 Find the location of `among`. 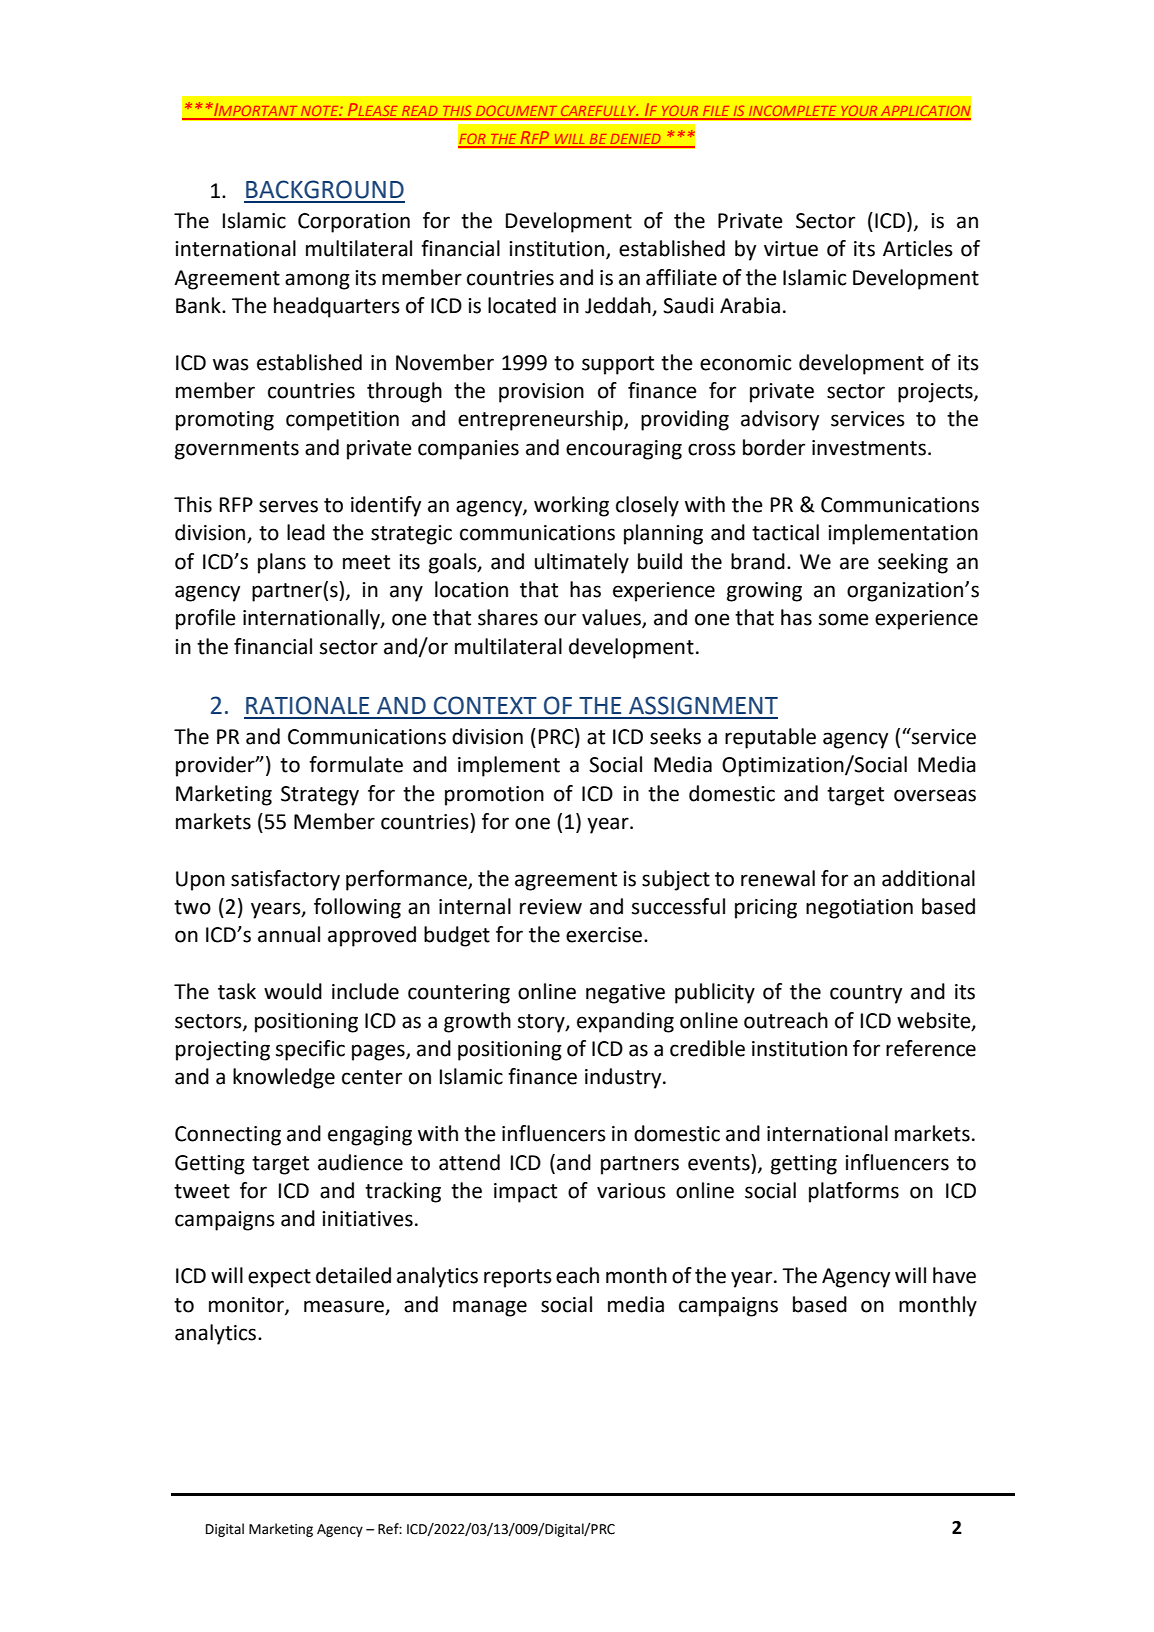

among is located at coordinates (317, 281).
